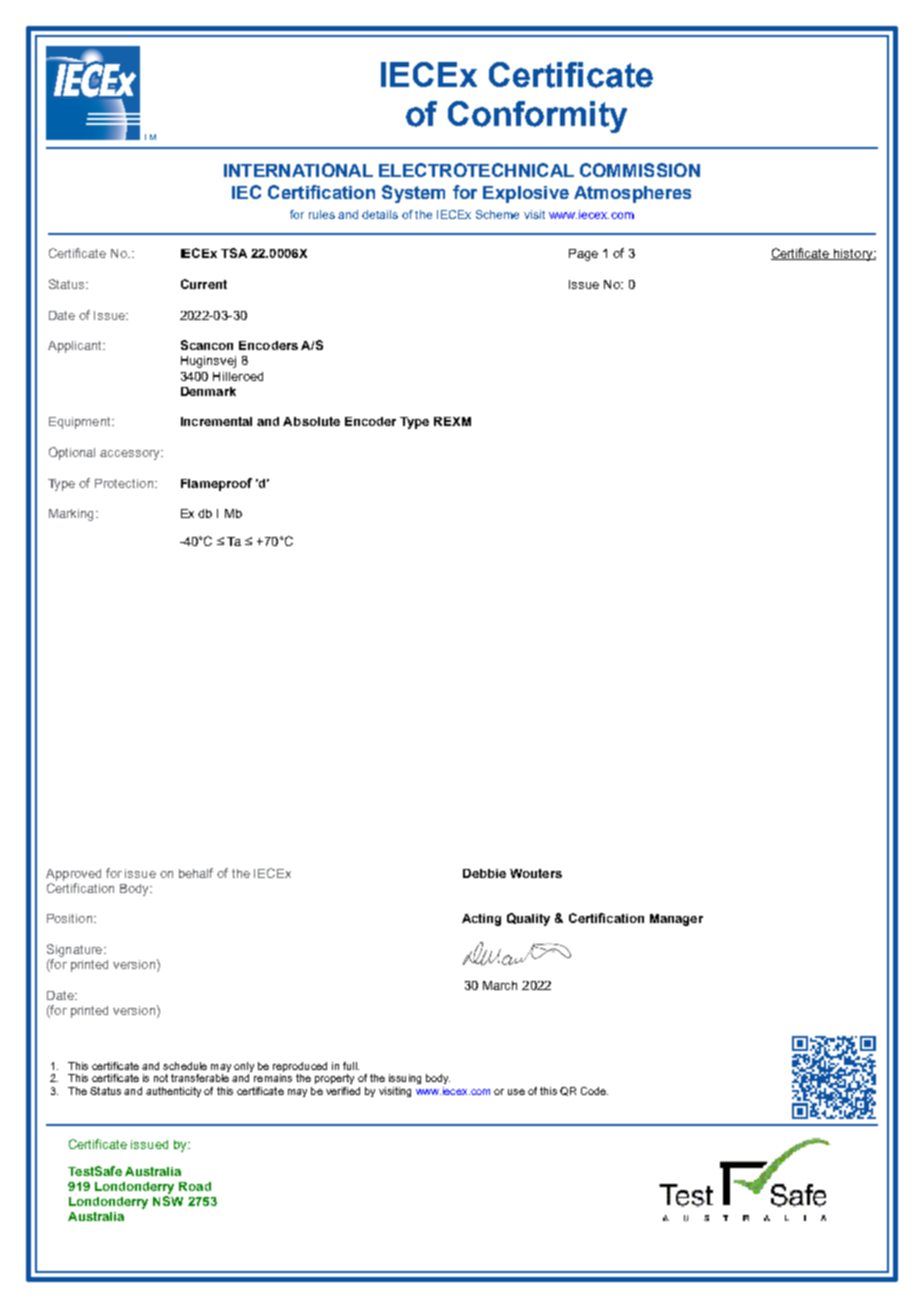  What do you see at coordinates (676, 920) in the screenshot?
I see `Manager` at bounding box center [676, 920].
